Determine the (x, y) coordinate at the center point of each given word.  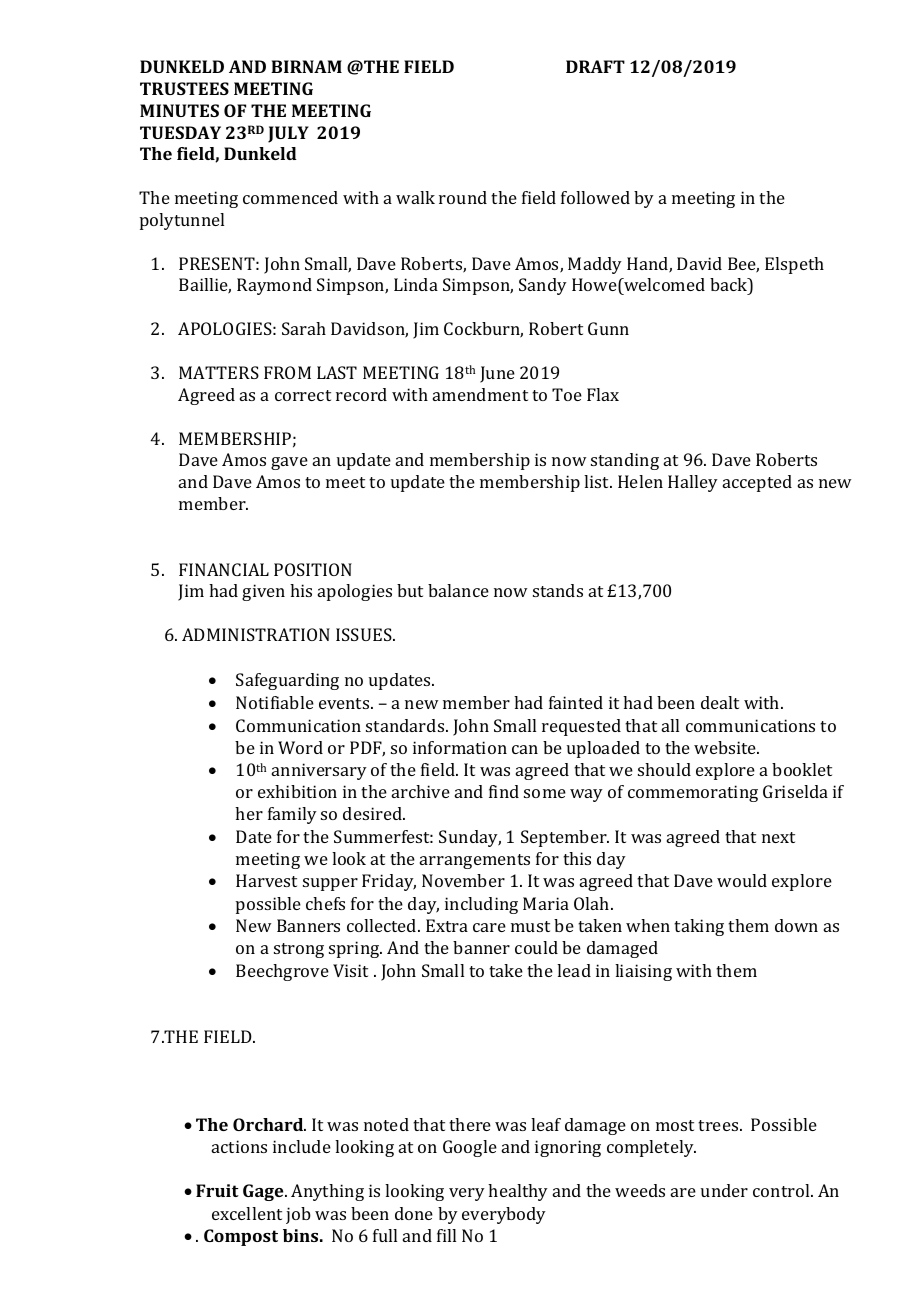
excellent (247, 1213)
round (463, 197)
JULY (288, 134)
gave (289, 463)
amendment (480, 394)
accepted (757, 483)
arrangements (475, 861)
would (742, 880)
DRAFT (595, 66)
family (292, 815)
